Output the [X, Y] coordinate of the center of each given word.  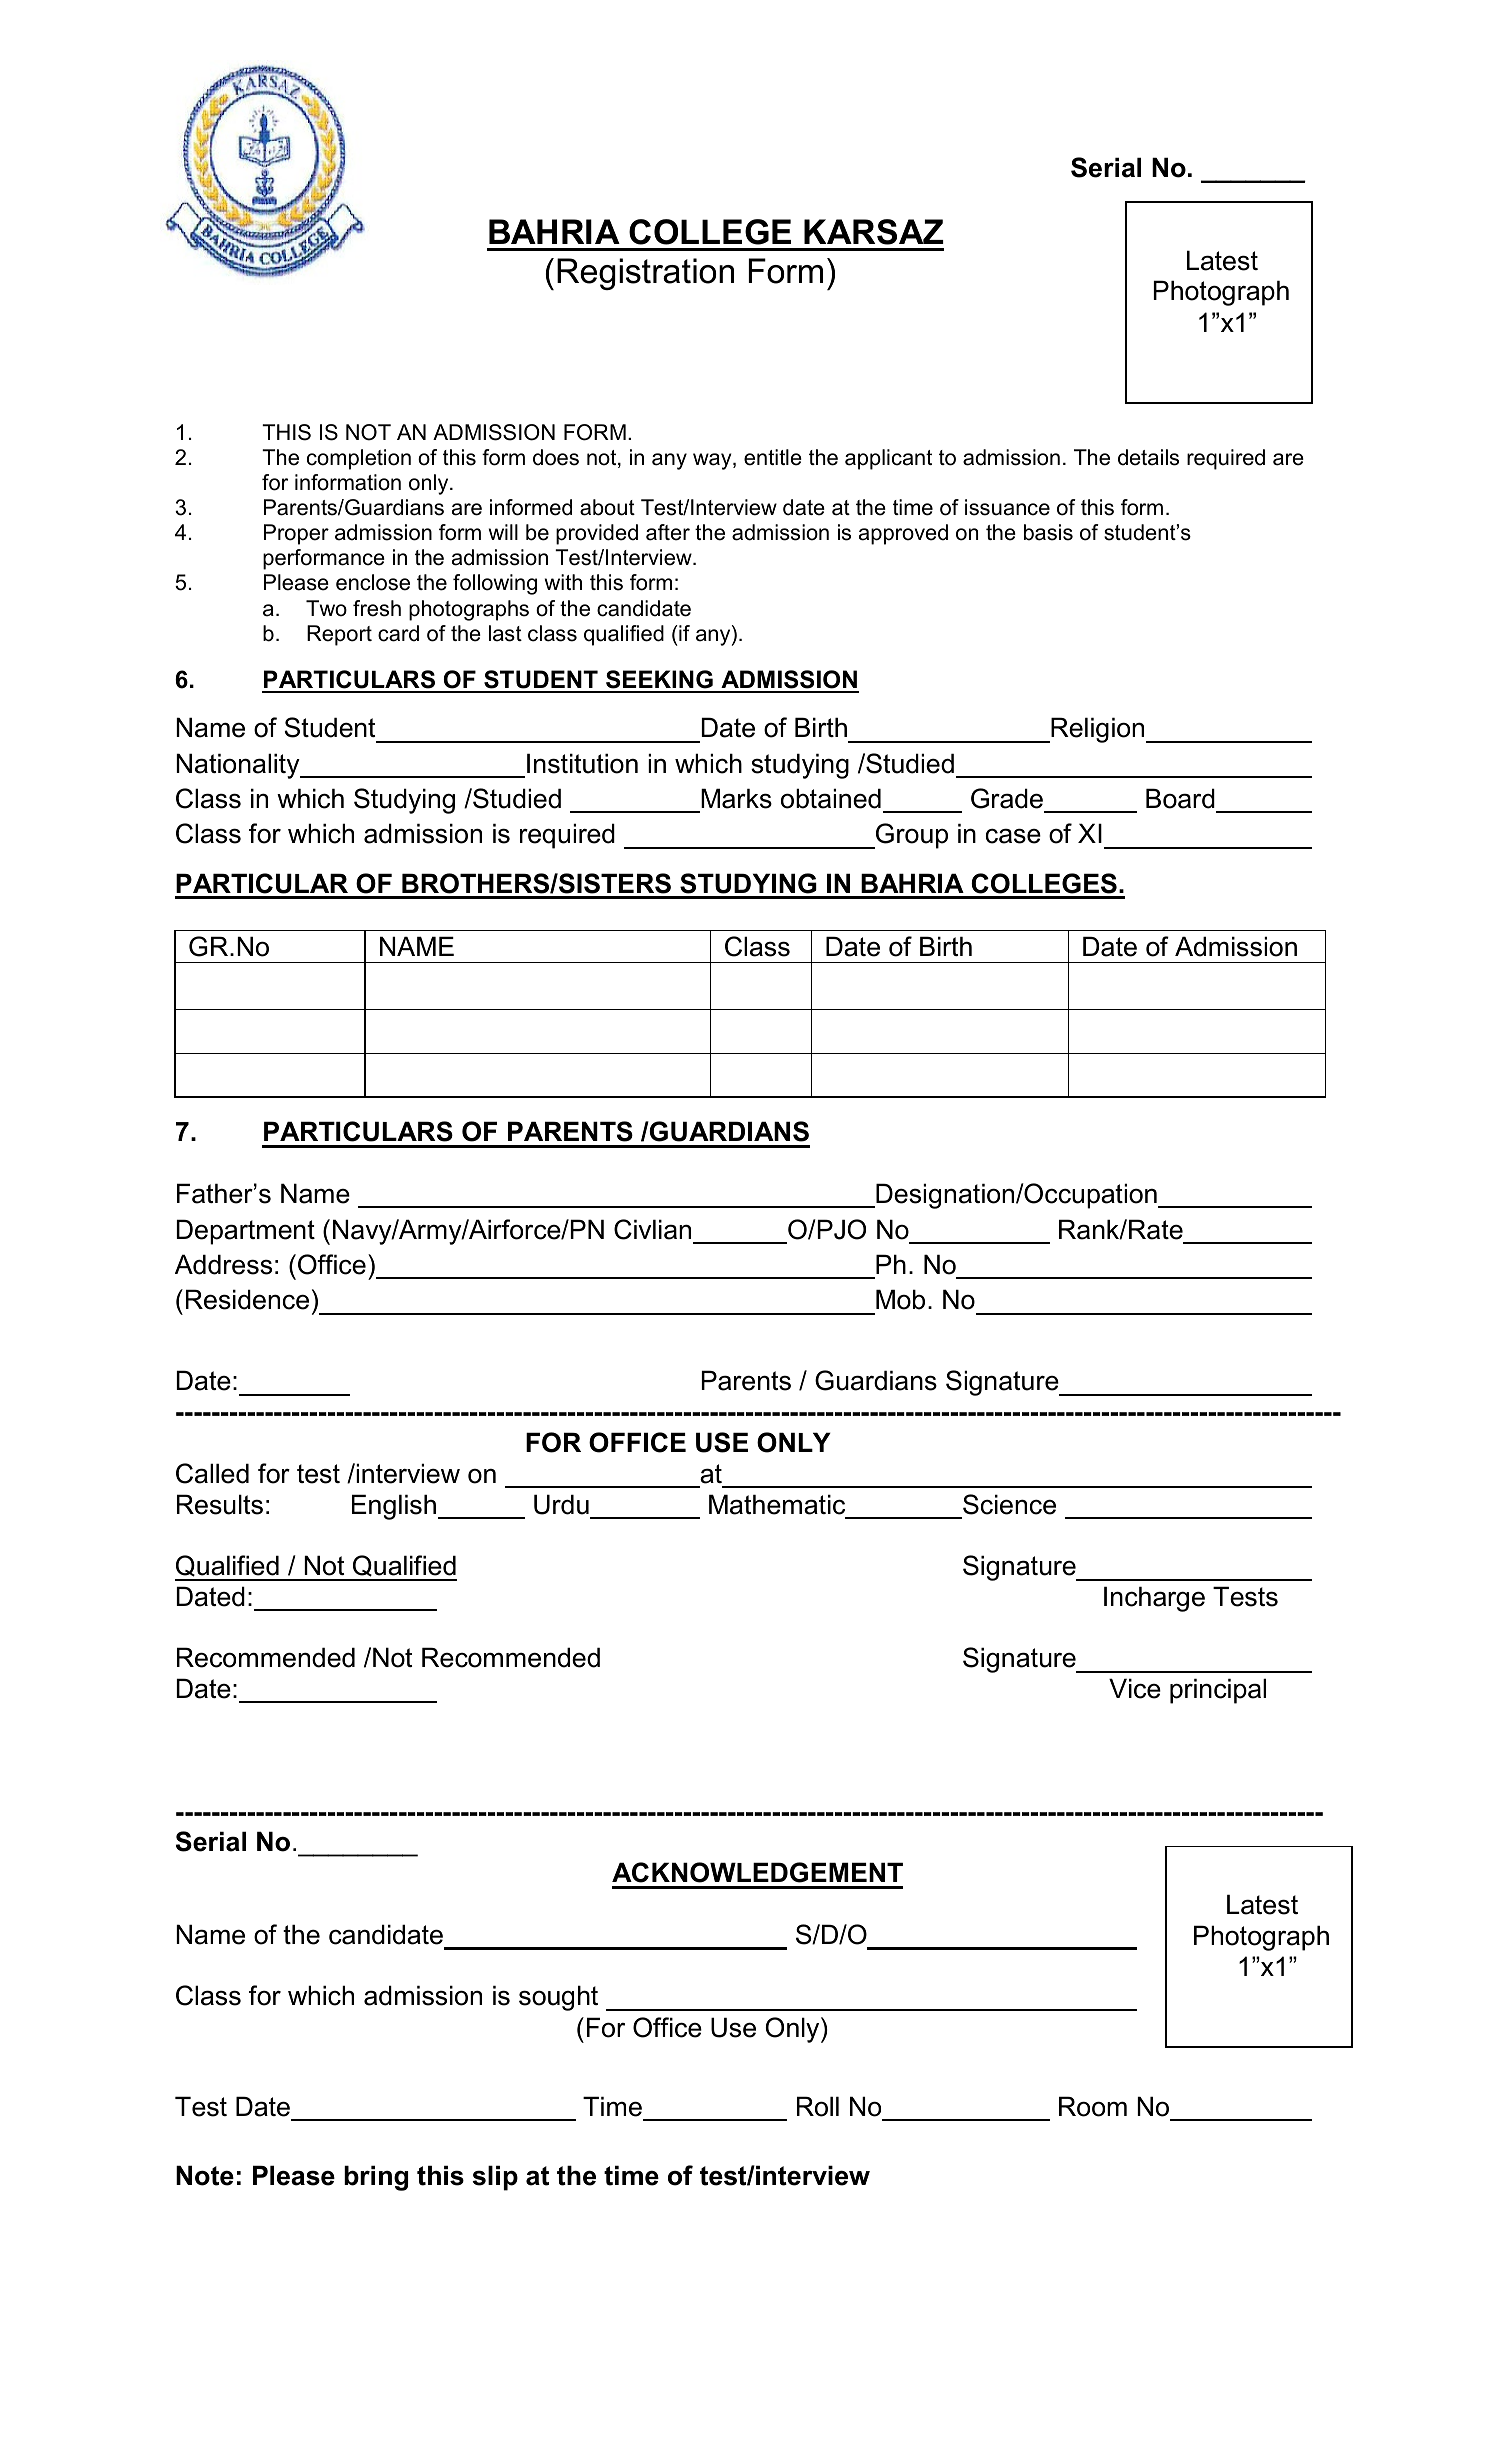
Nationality [239, 766]
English [394, 1507]
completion [359, 459]
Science [1009, 1504]
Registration [645, 274]
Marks [736, 798]
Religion [1098, 730]
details [1148, 457]
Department [246, 1232]
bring [376, 2178]
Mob [900, 1299]
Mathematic [777, 1504]
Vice [1135, 1688]
